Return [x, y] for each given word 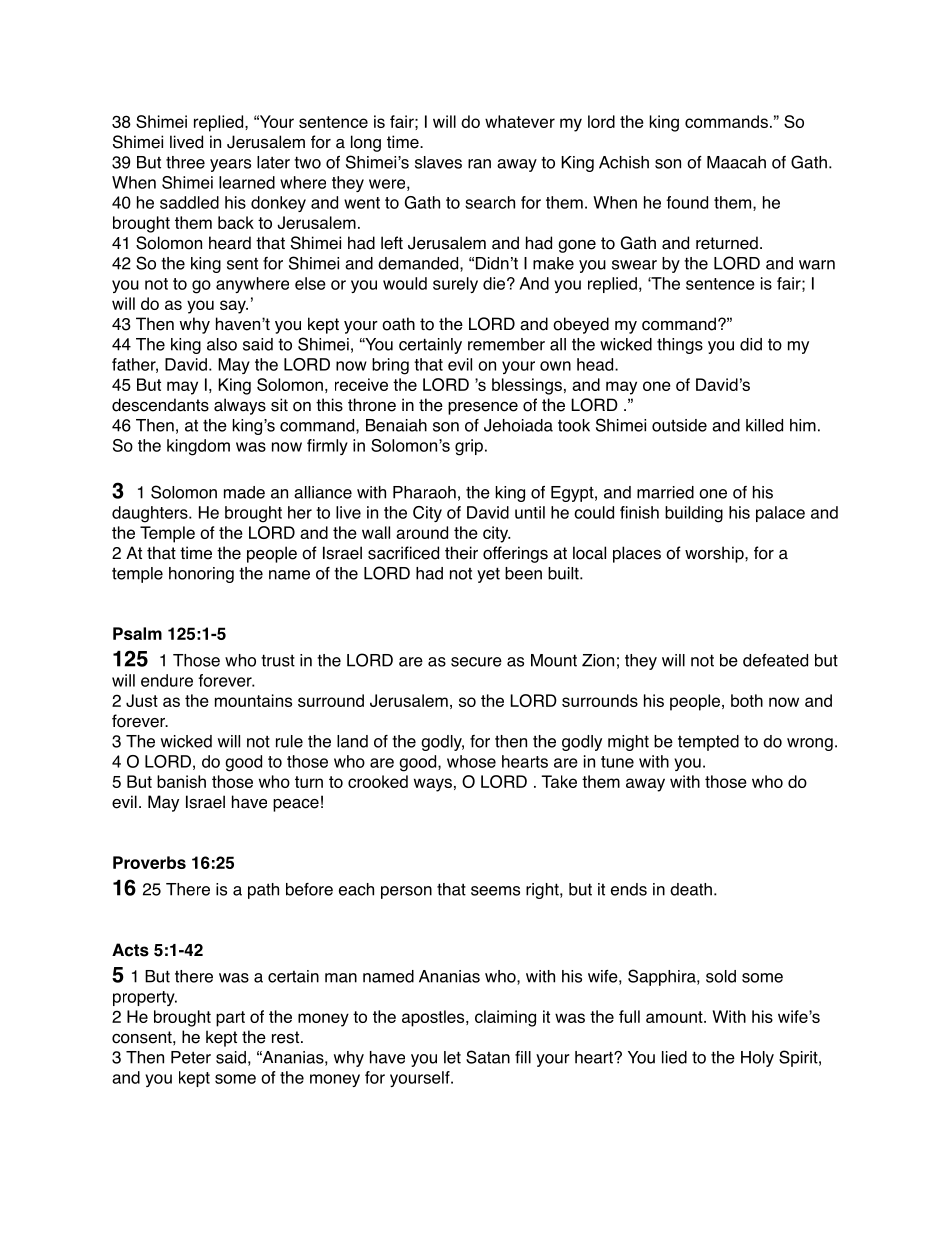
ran [479, 164]
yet [488, 575]
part [230, 1019]
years [230, 165]
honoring [201, 575]
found [687, 202]
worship [715, 554]
